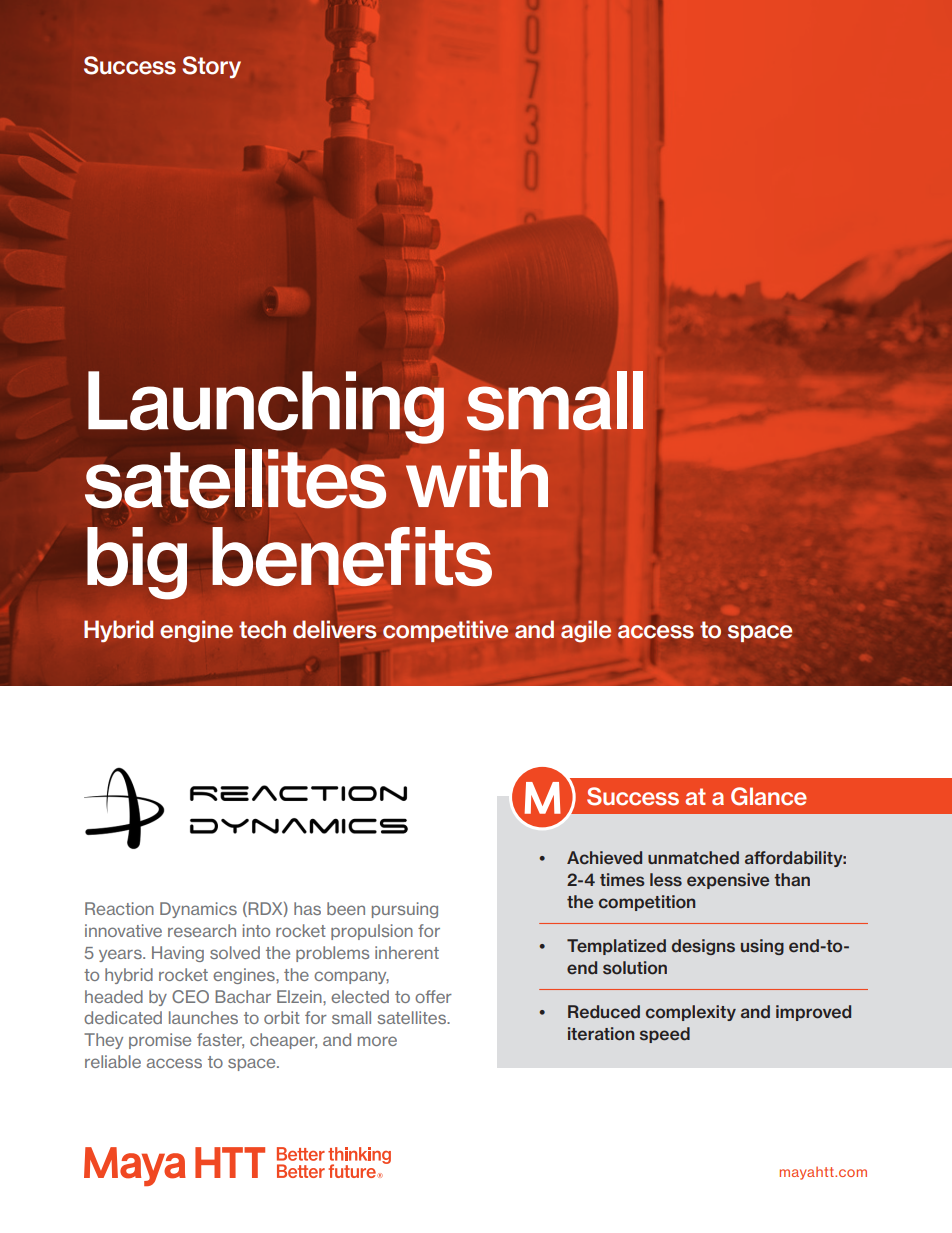  Describe the element at coordinates (266, 407) in the page. I see `Launching` at that location.
